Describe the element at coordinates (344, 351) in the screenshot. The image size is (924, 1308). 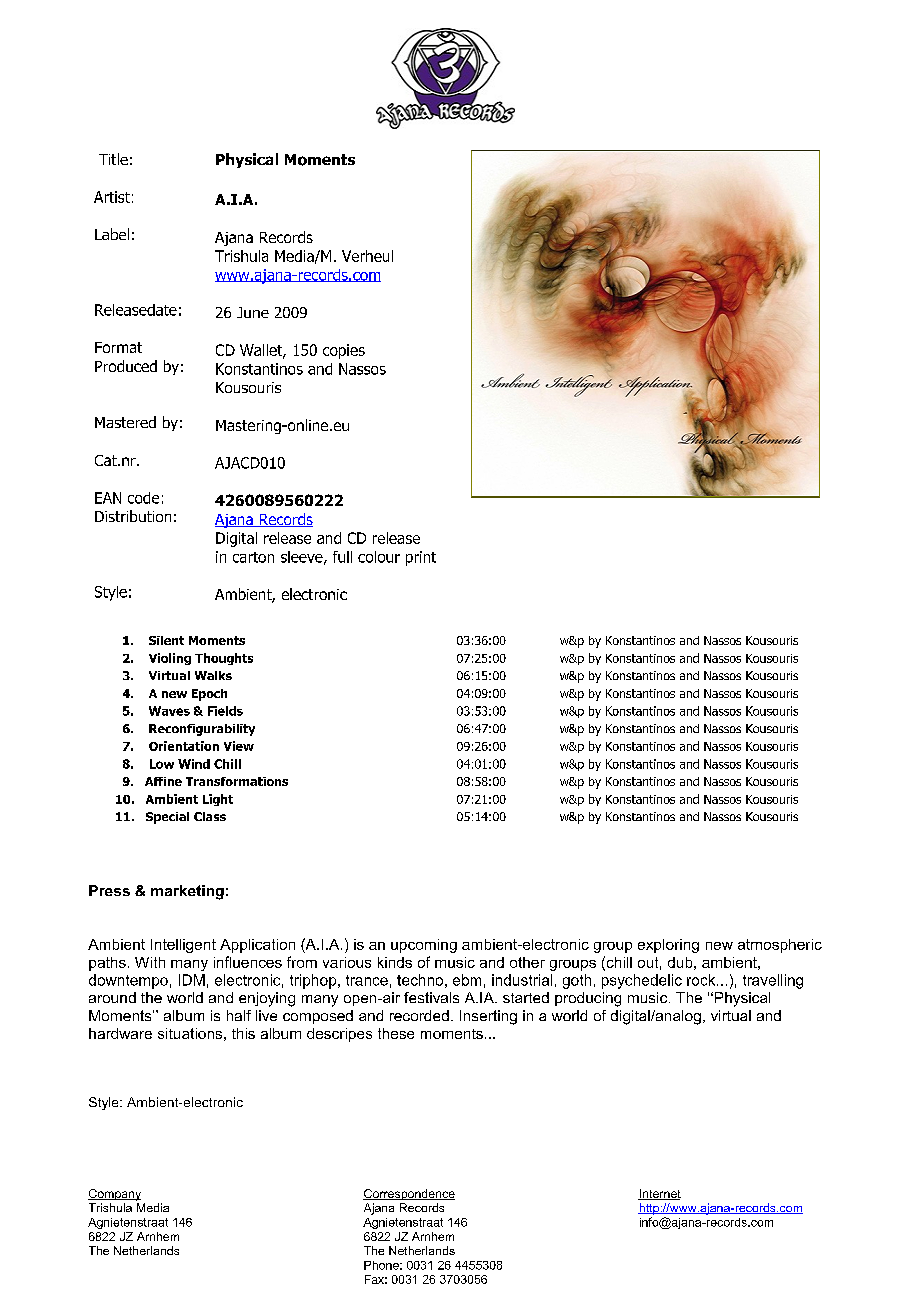
I see `copies` at that location.
